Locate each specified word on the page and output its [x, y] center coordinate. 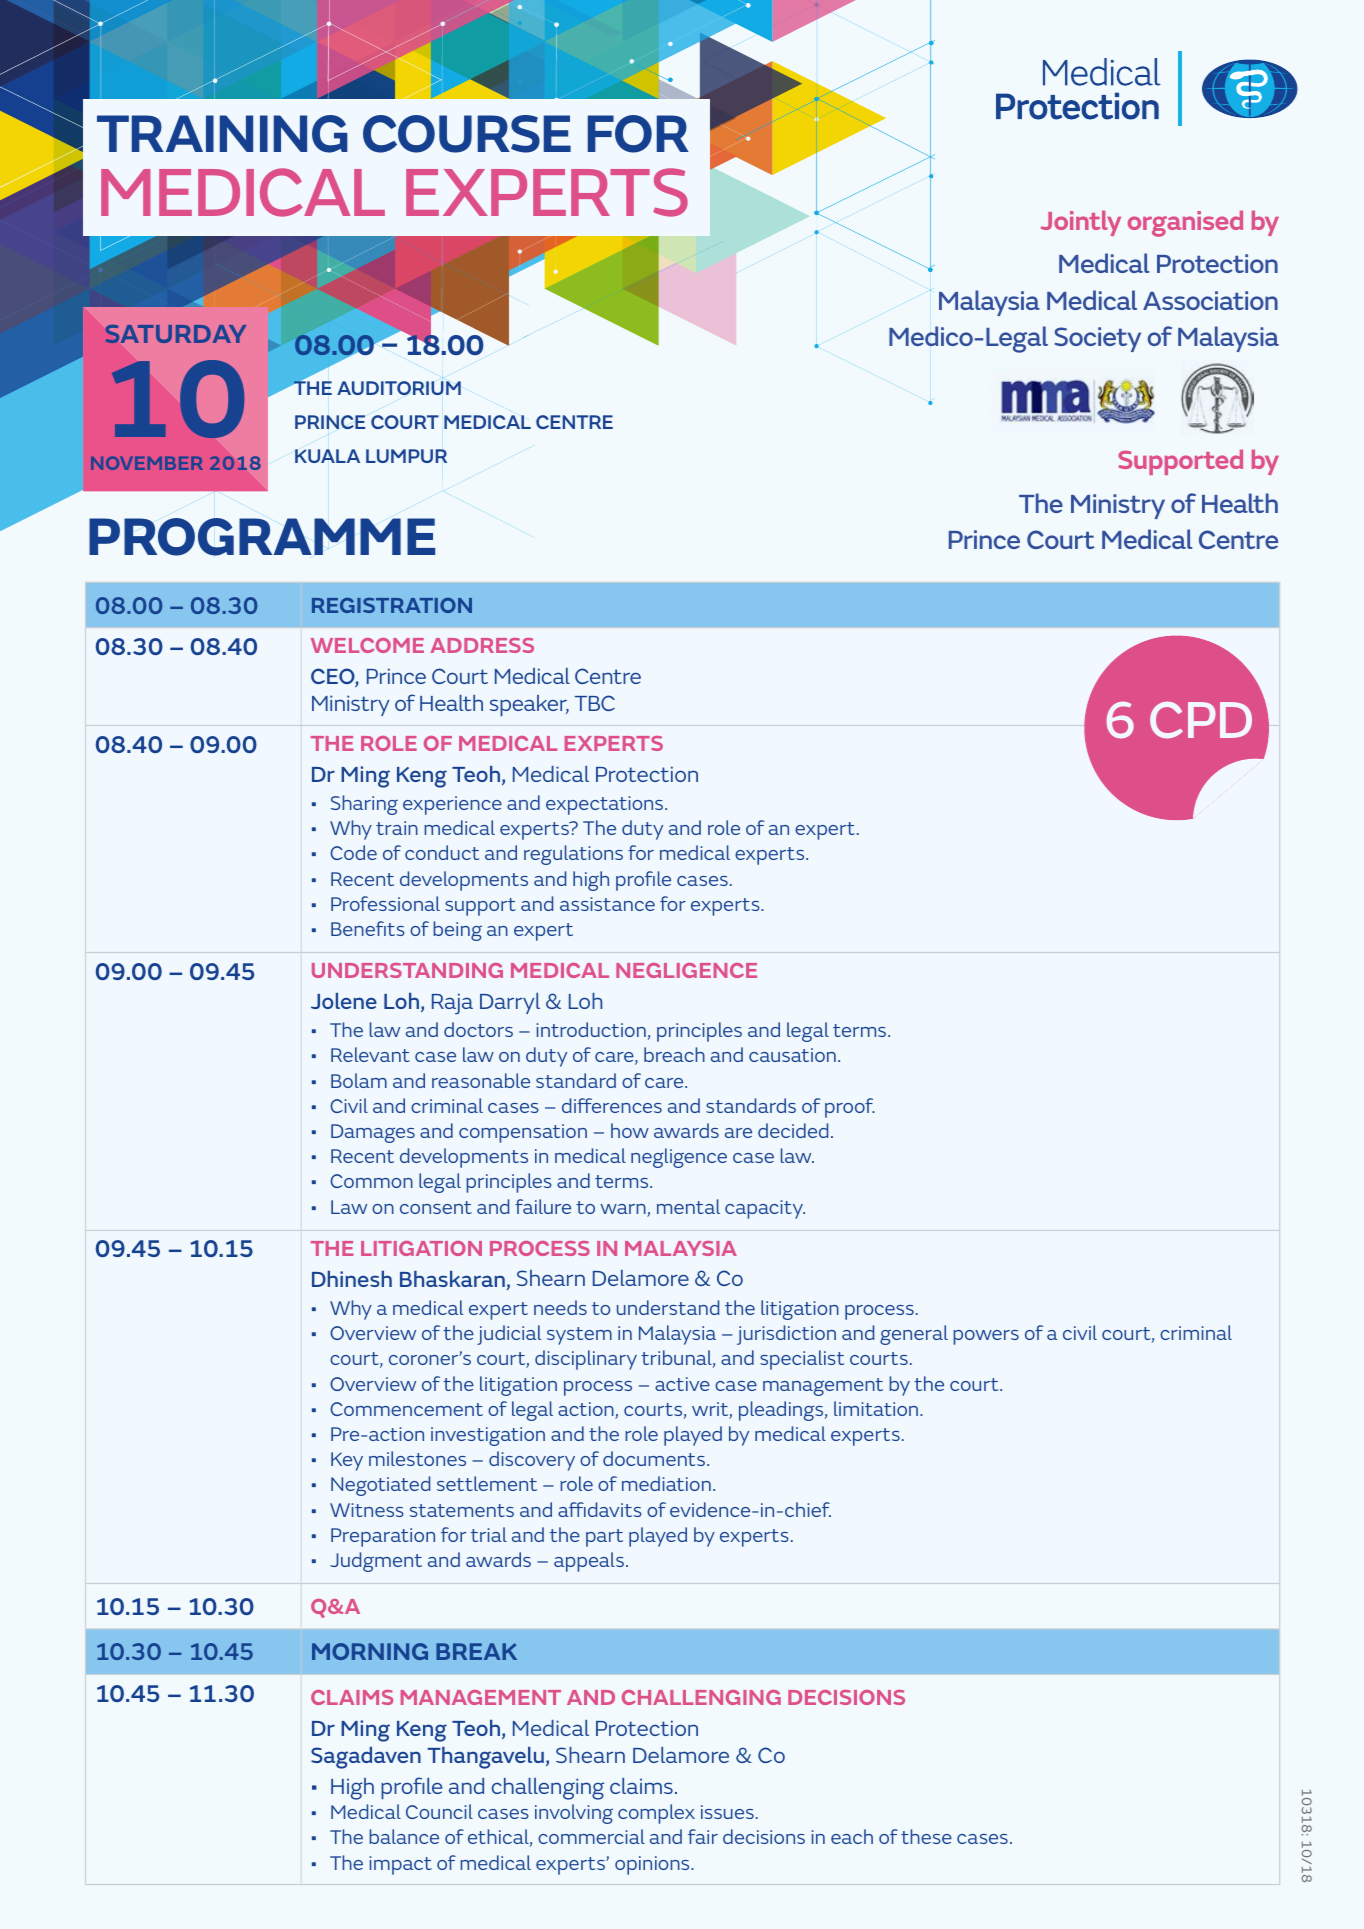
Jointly [1081, 223]
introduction [591, 1029]
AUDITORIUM [399, 388]
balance [404, 1836]
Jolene [344, 1001]
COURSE [467, 134]
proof [850, 1108]
